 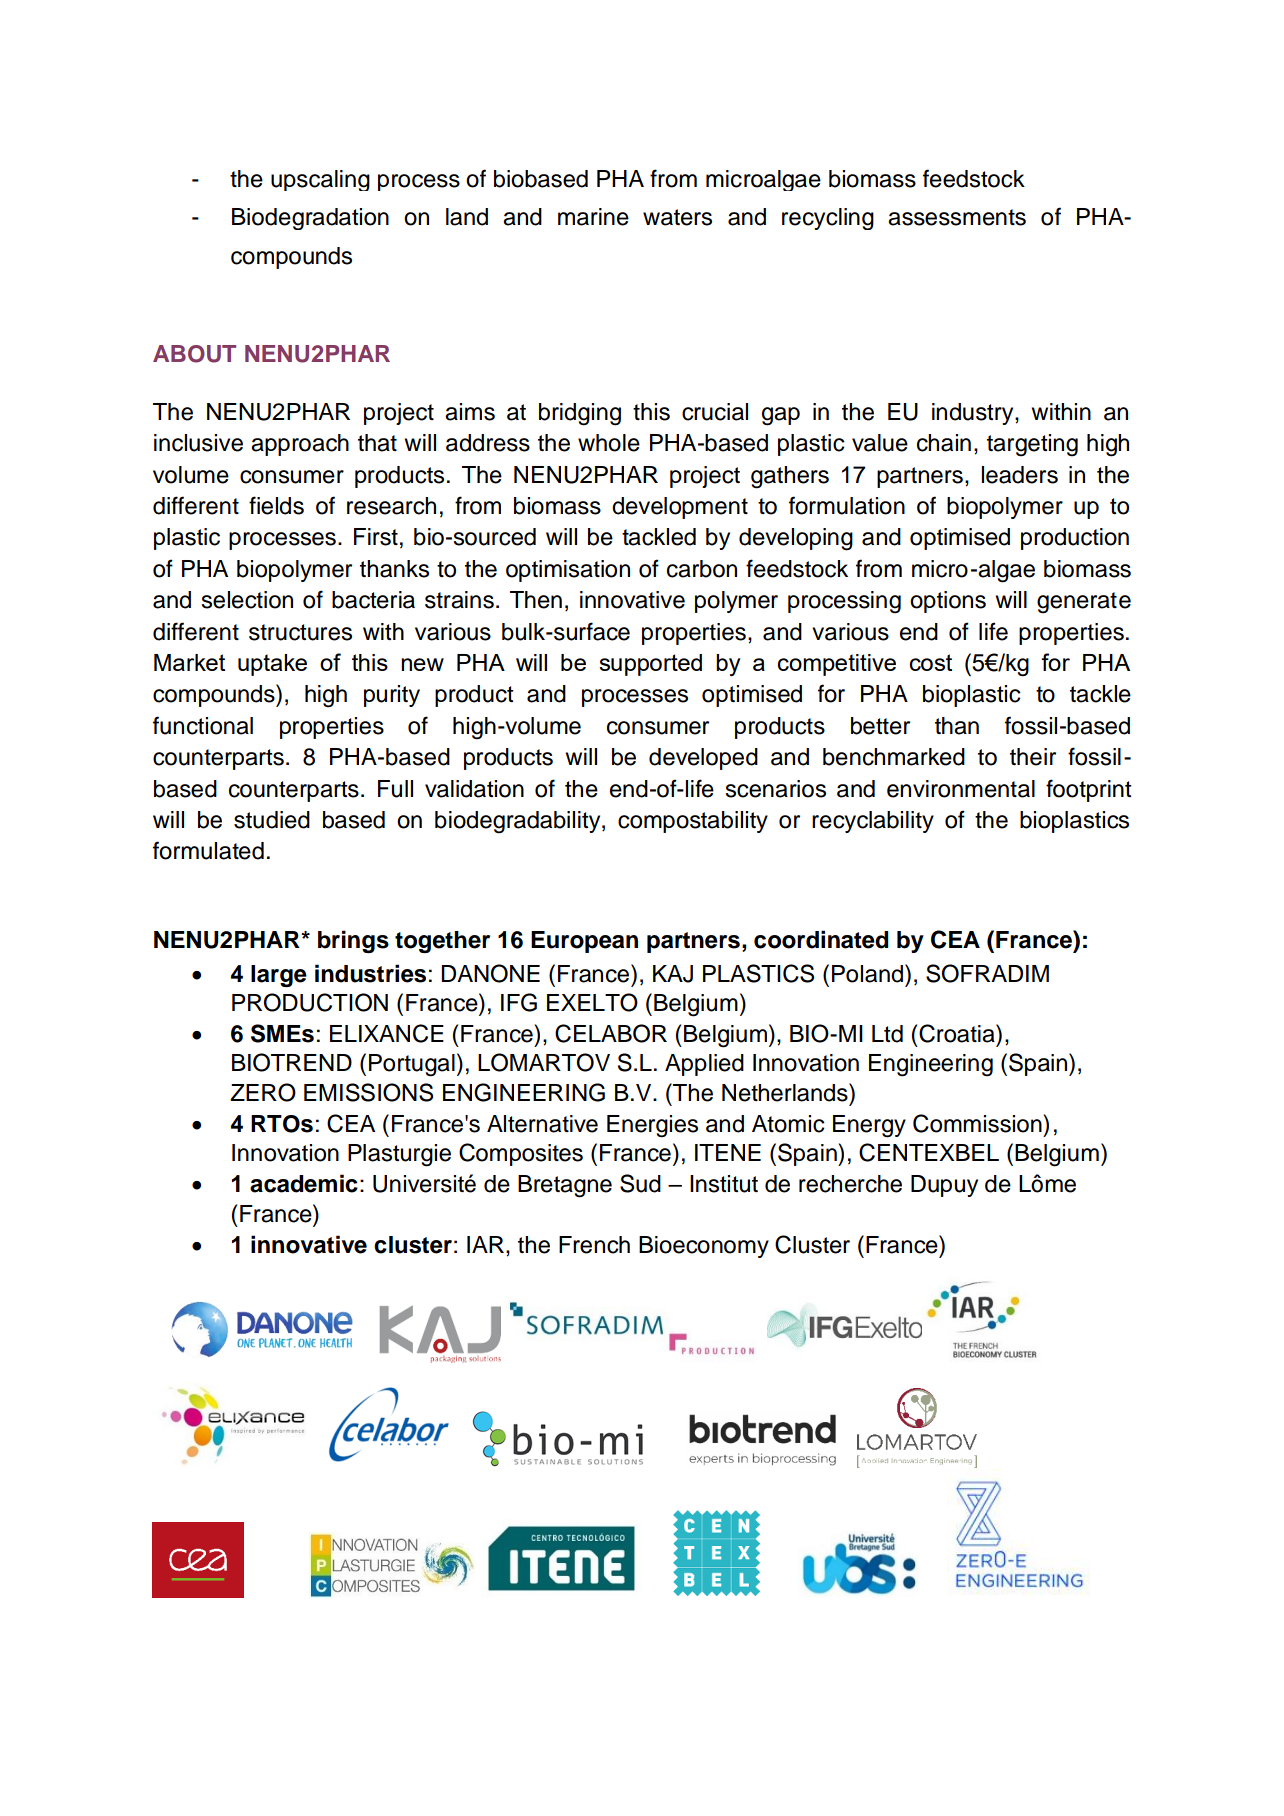 What do you see at coordinates (677, 217) in the screenshot?
I see `waters` at bounding box center [677, 217].
